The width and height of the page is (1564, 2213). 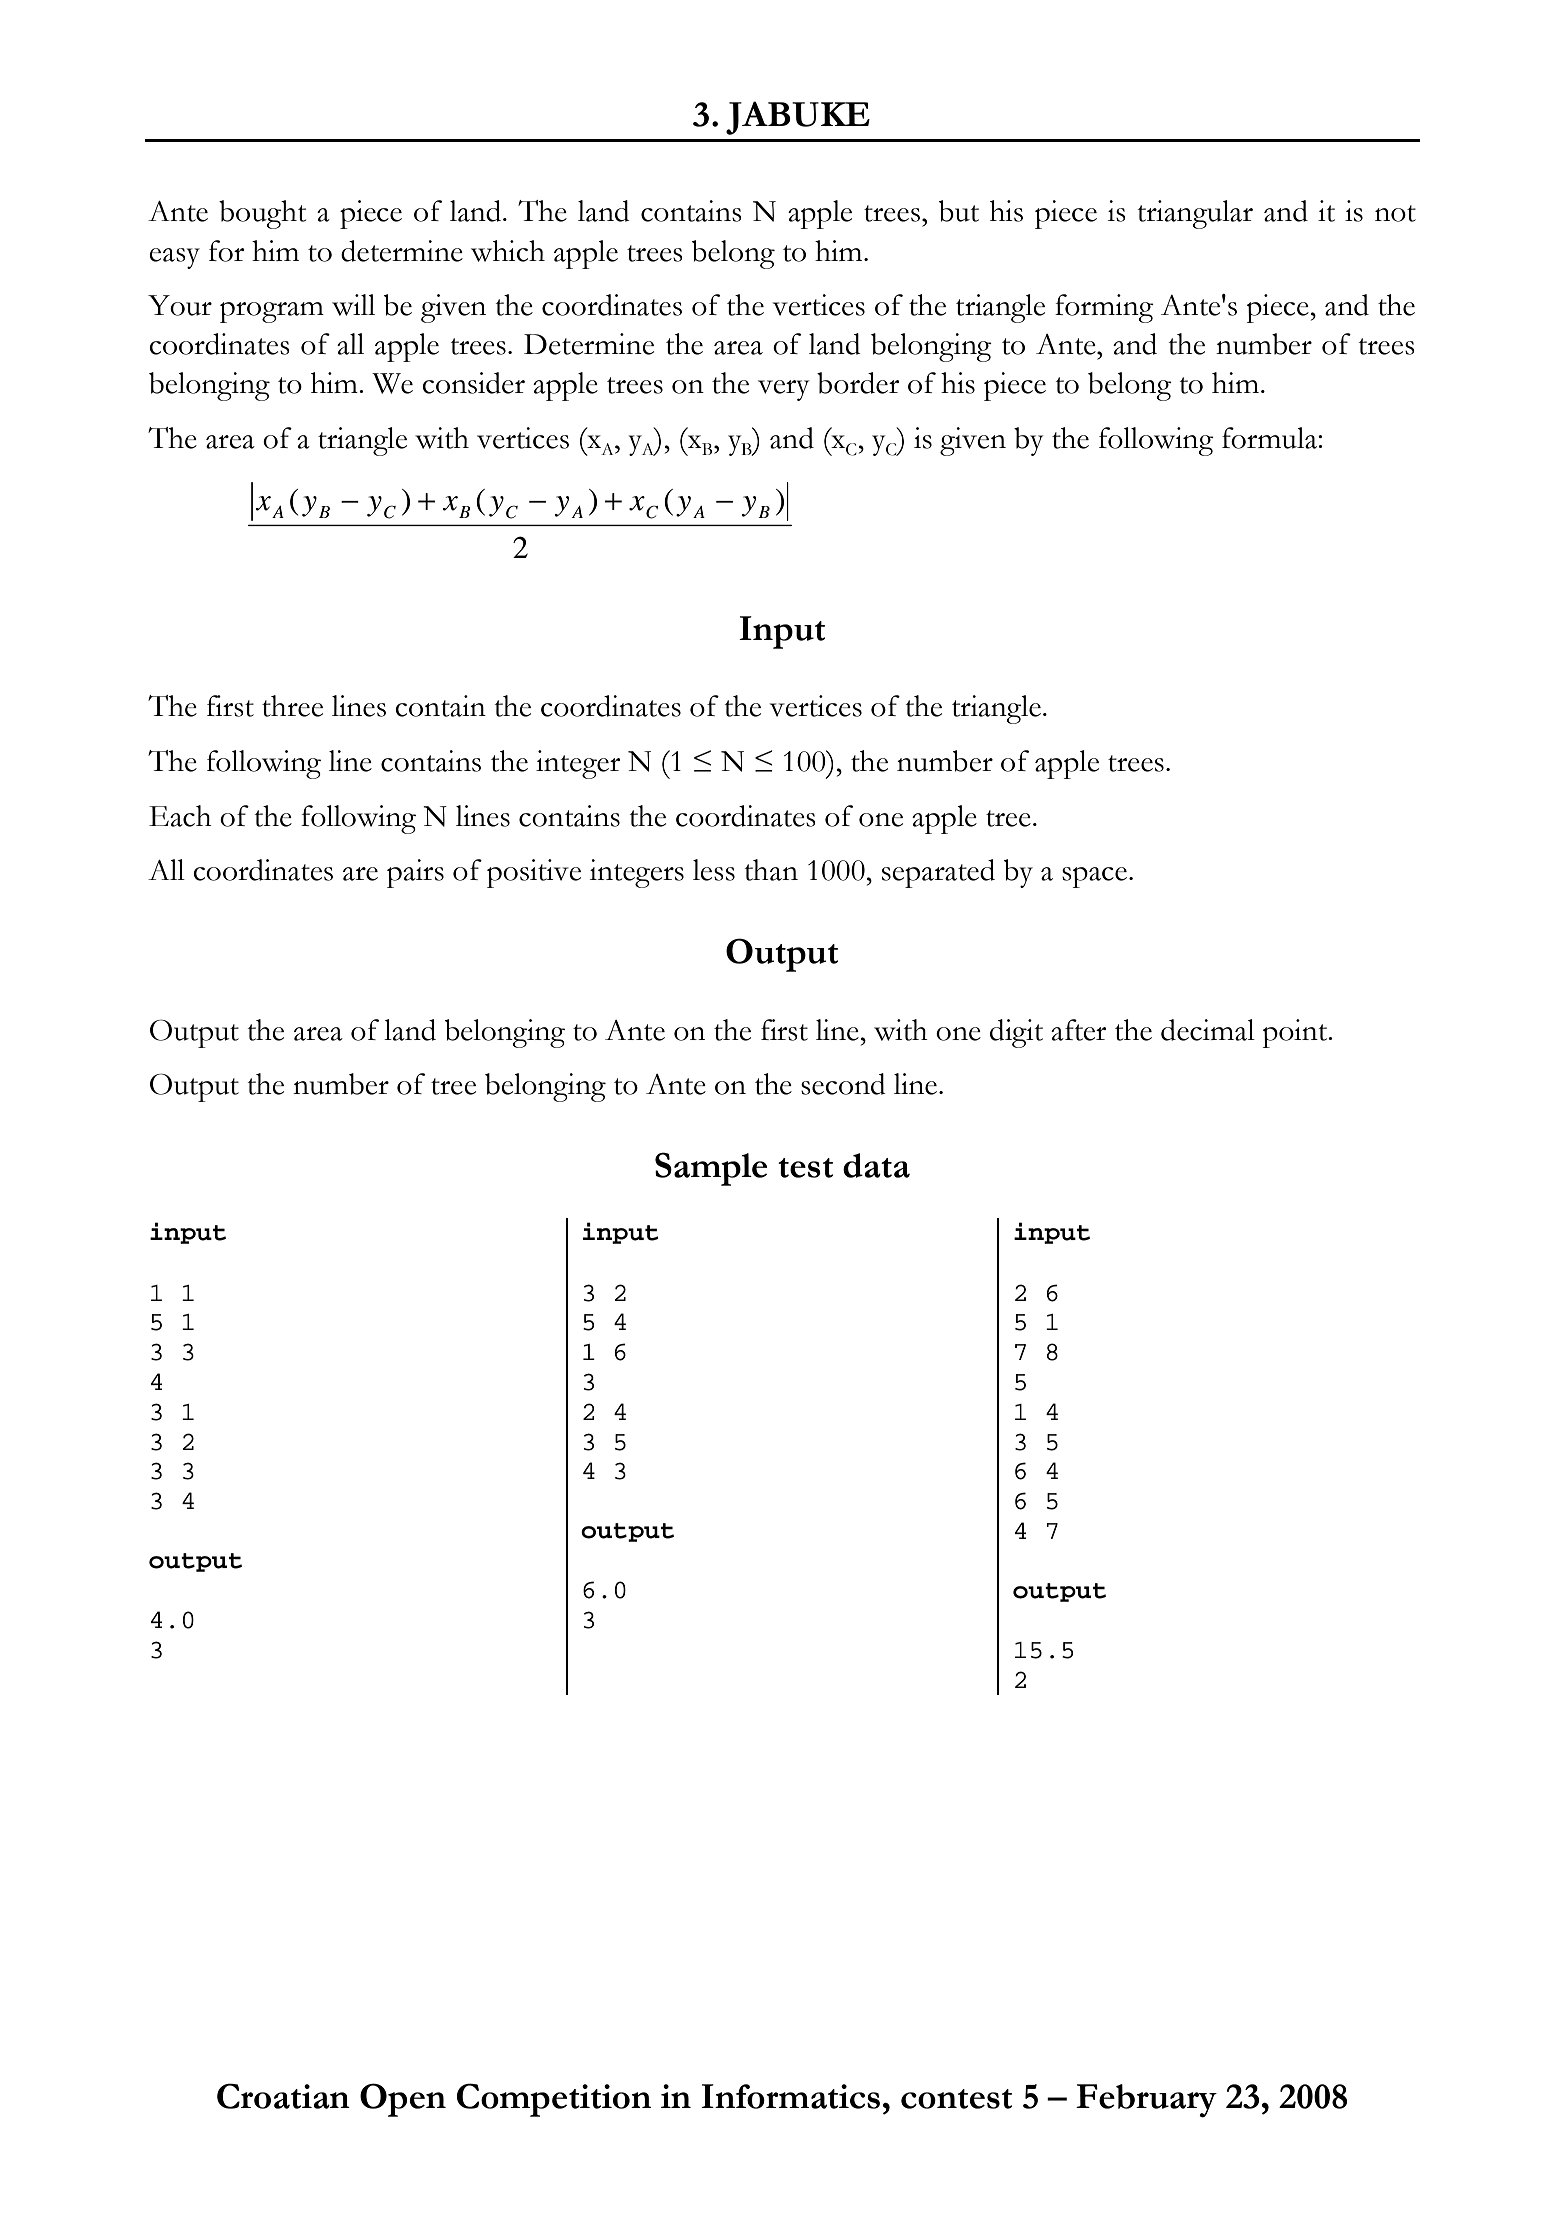 I want to click on triangular, so click(x=1195, y=214).
